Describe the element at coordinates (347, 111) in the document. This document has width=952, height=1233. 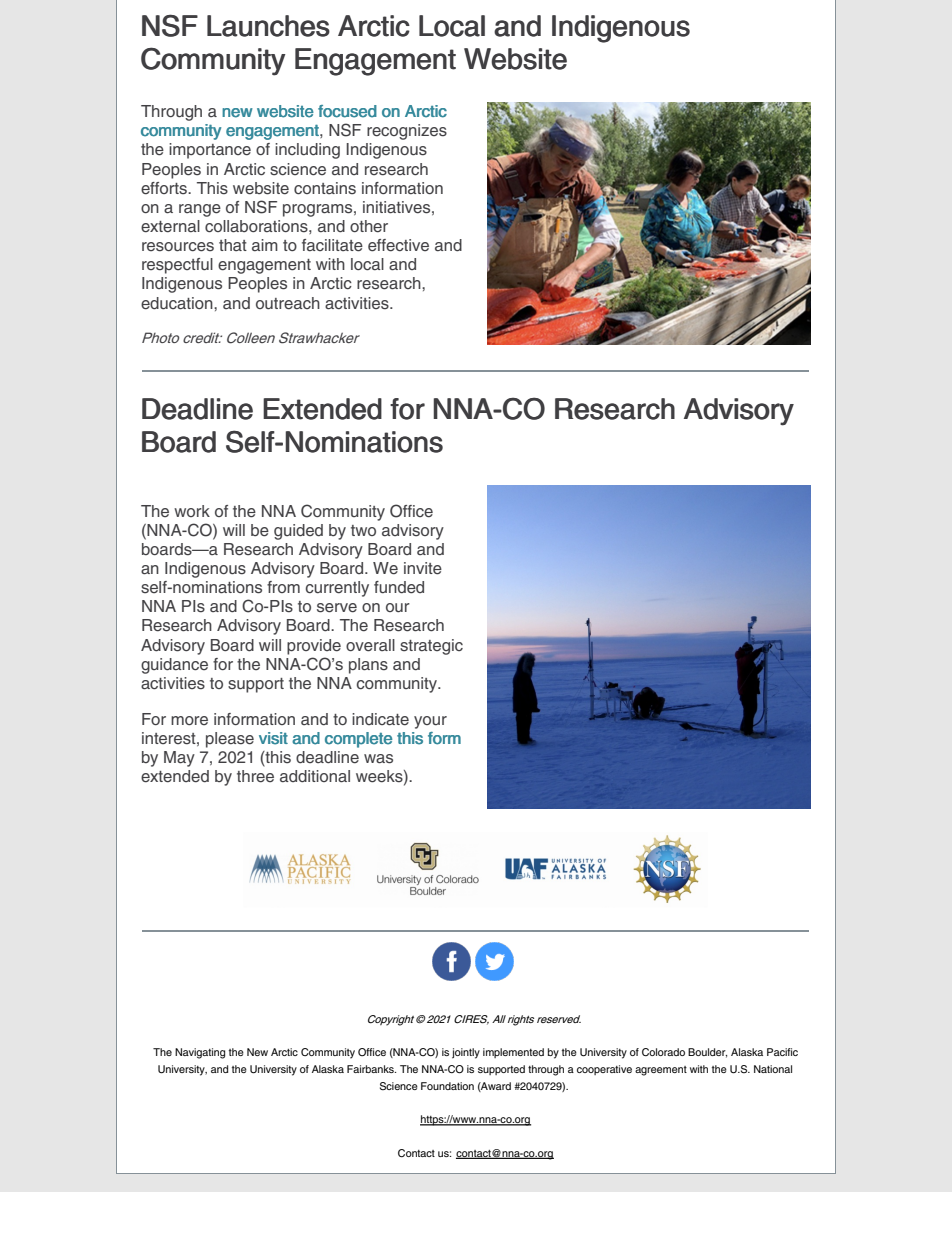
I see `focused` at that location.
